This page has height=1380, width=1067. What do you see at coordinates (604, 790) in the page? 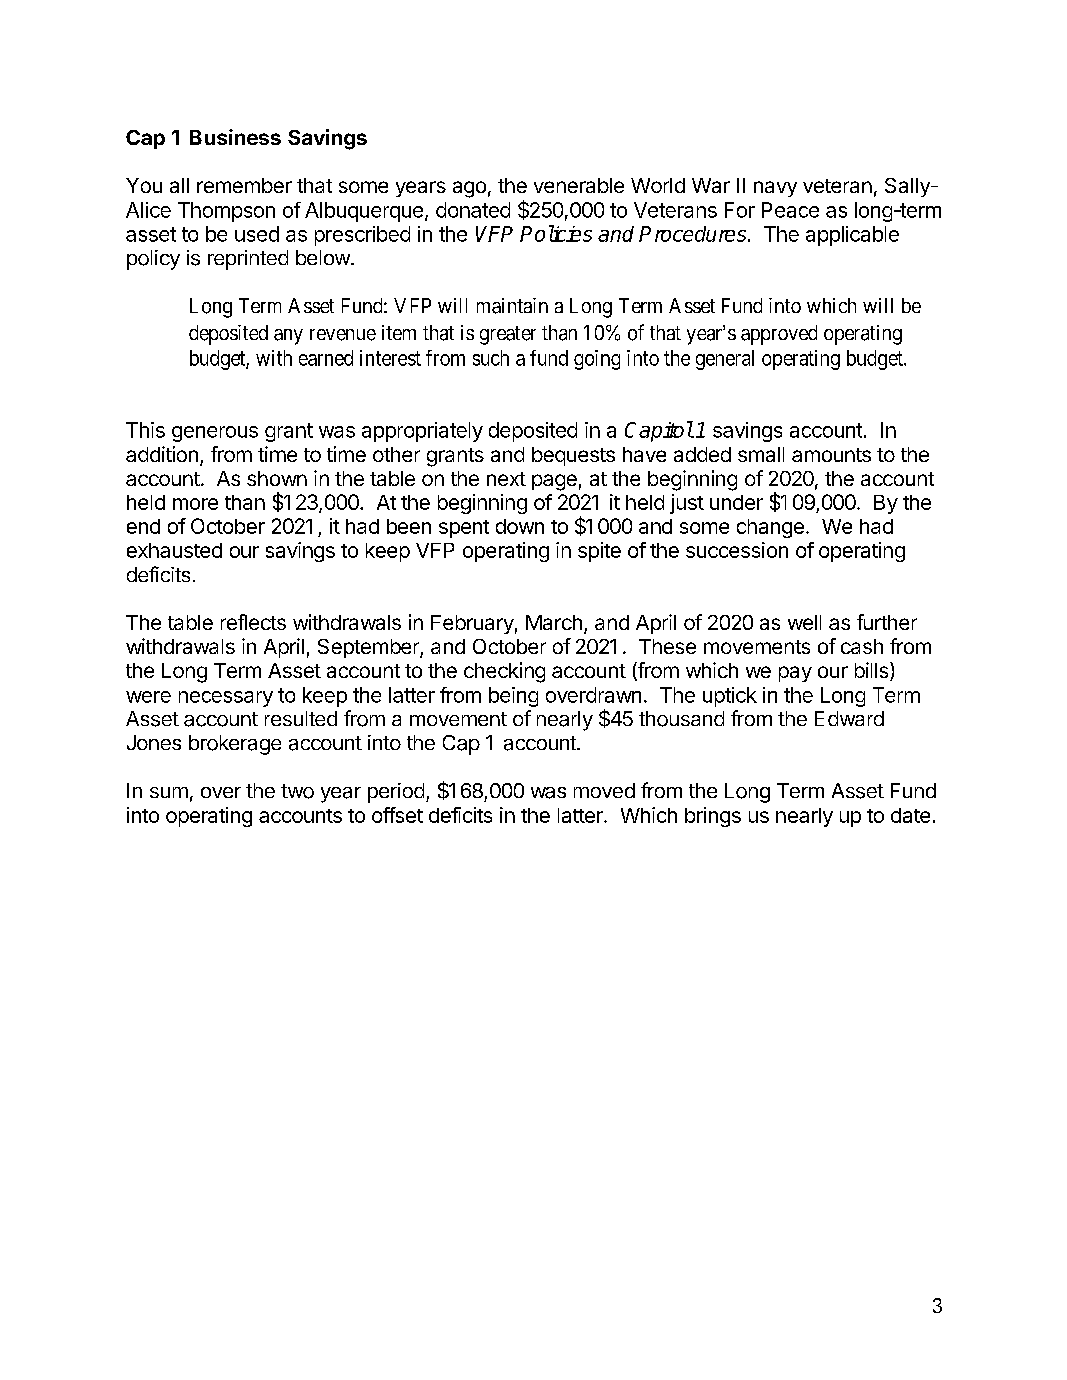
I see `moved` at bounding box center [604, 790].
